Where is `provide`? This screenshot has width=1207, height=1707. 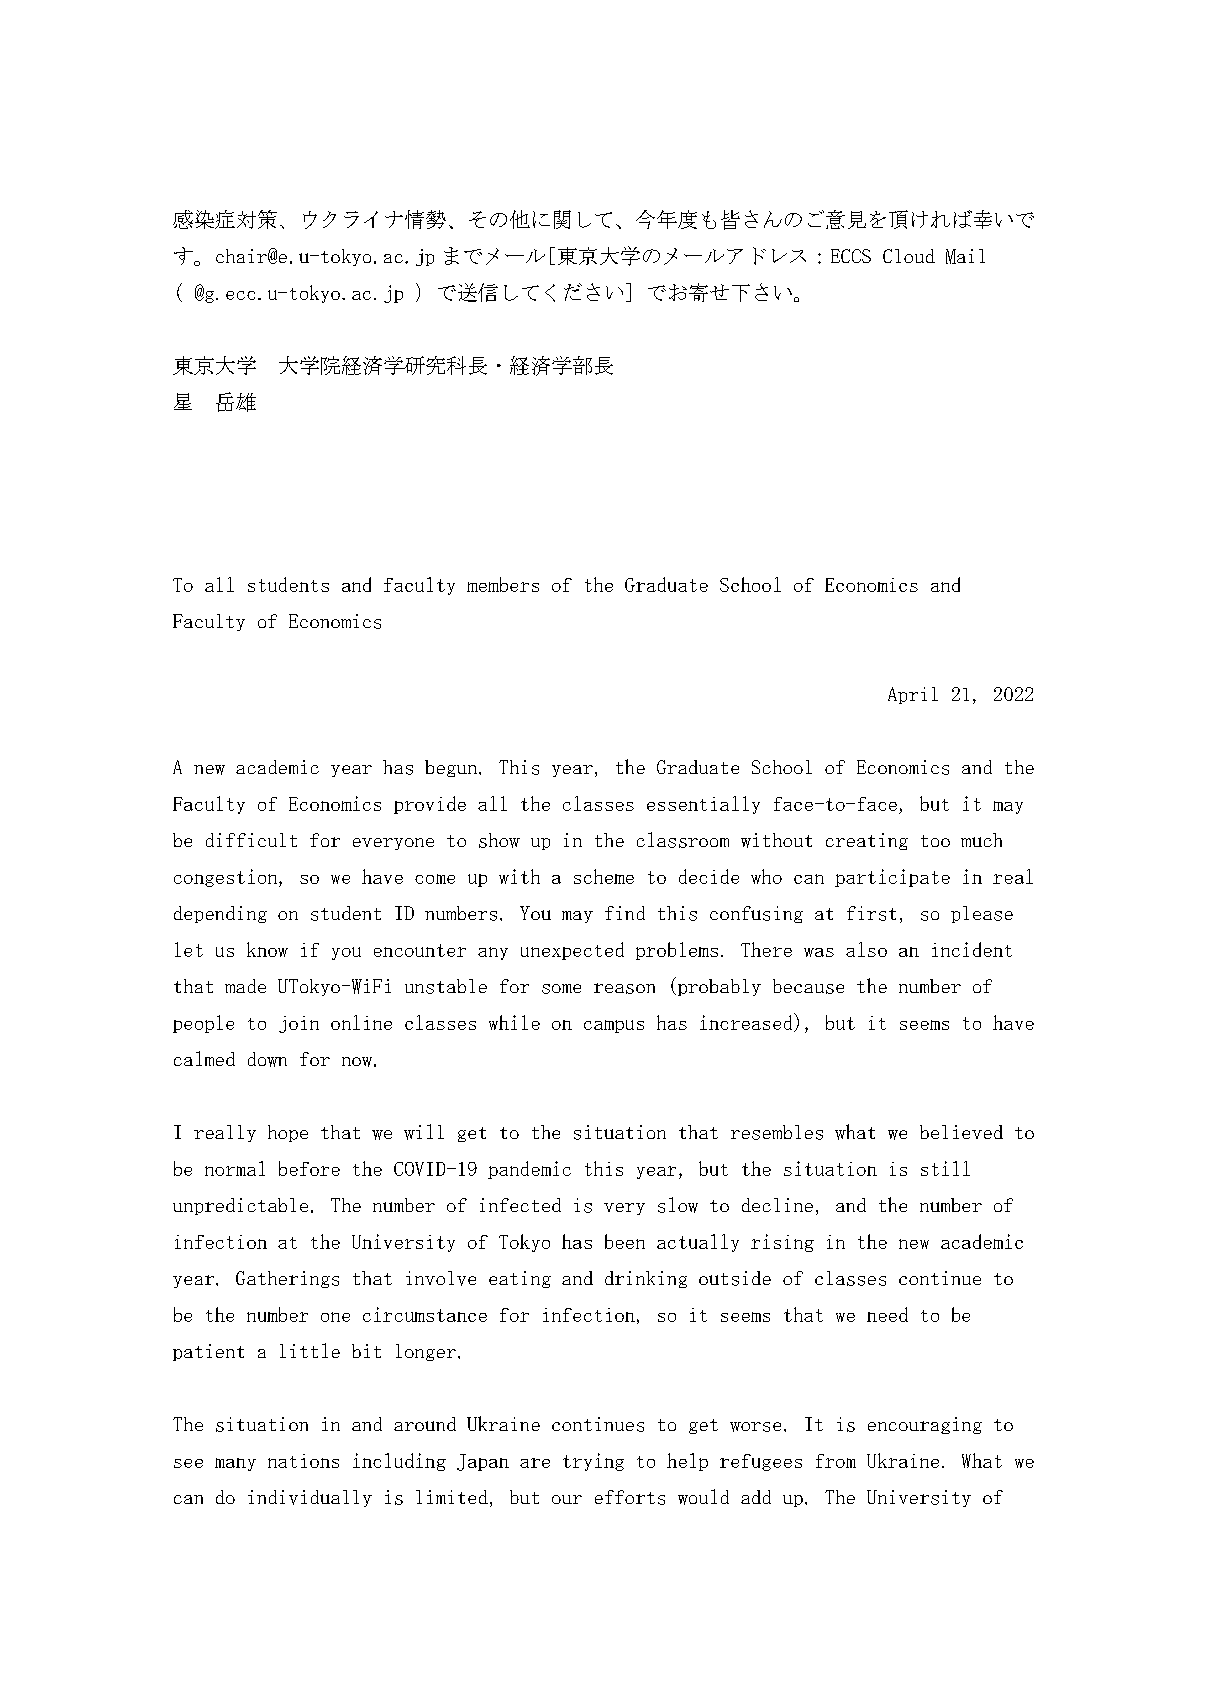 provide is located at coordinates (430, 805).
